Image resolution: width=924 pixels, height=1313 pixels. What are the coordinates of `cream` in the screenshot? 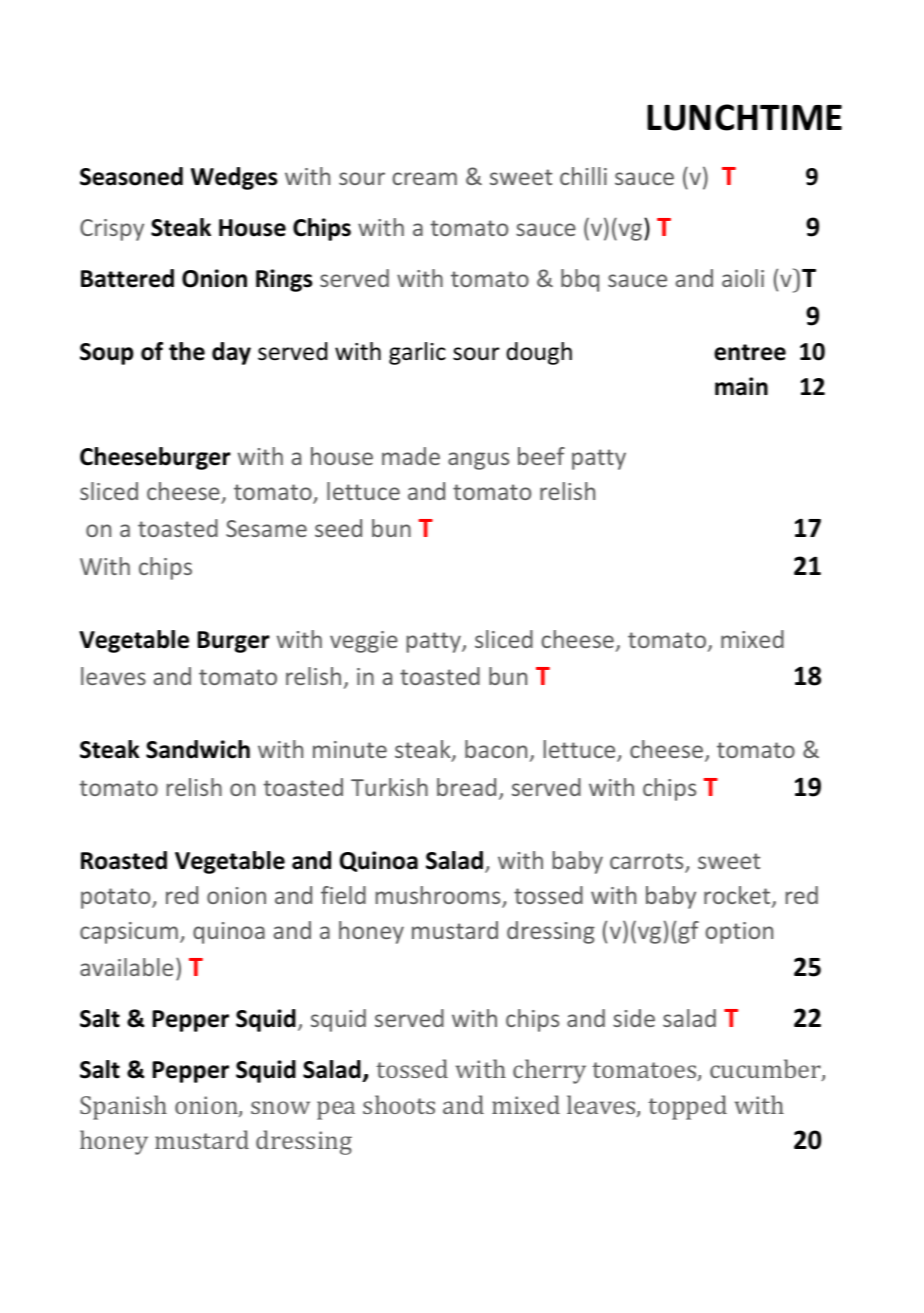 It's located at (424, 178).
